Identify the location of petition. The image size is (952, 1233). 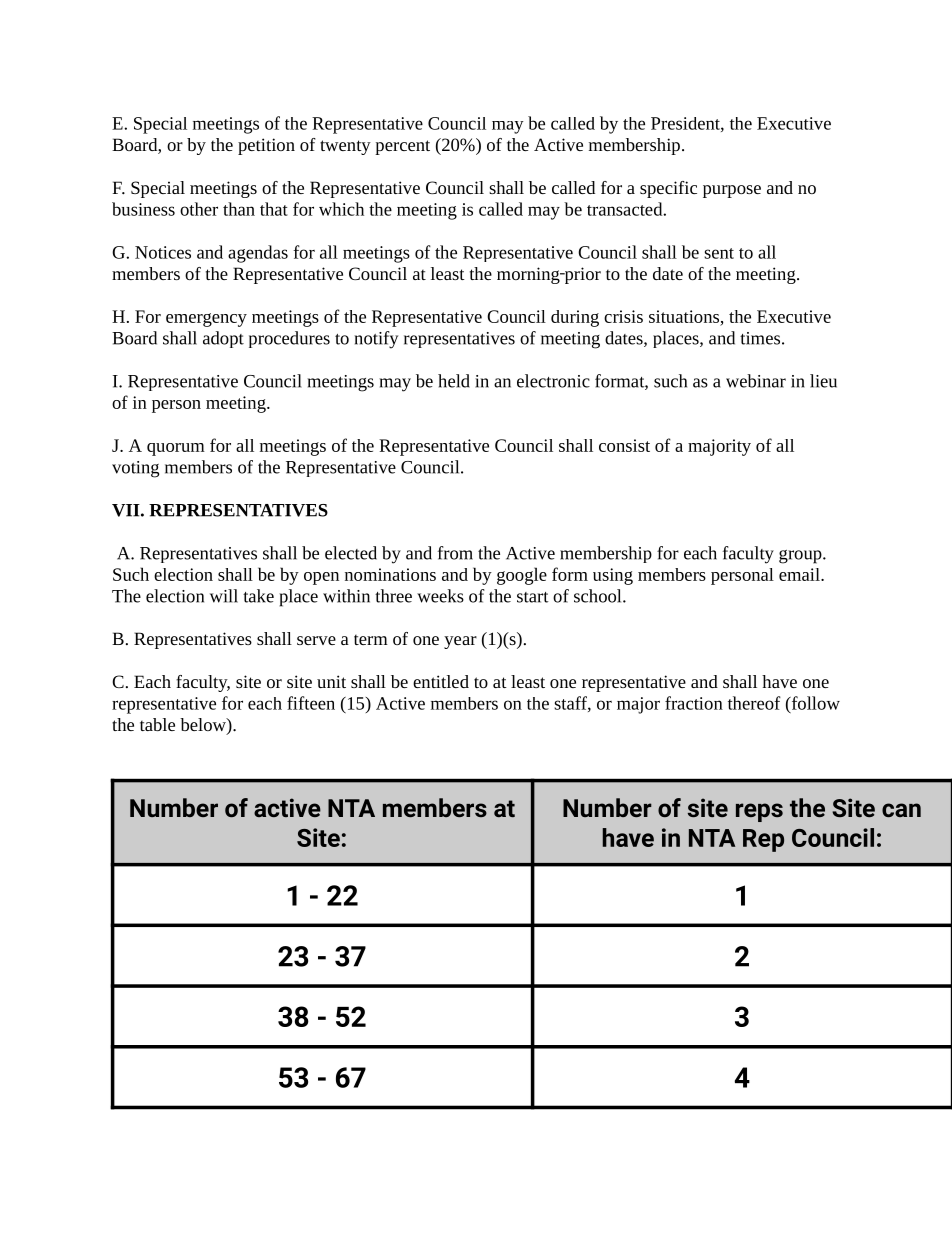
(266, 146).
